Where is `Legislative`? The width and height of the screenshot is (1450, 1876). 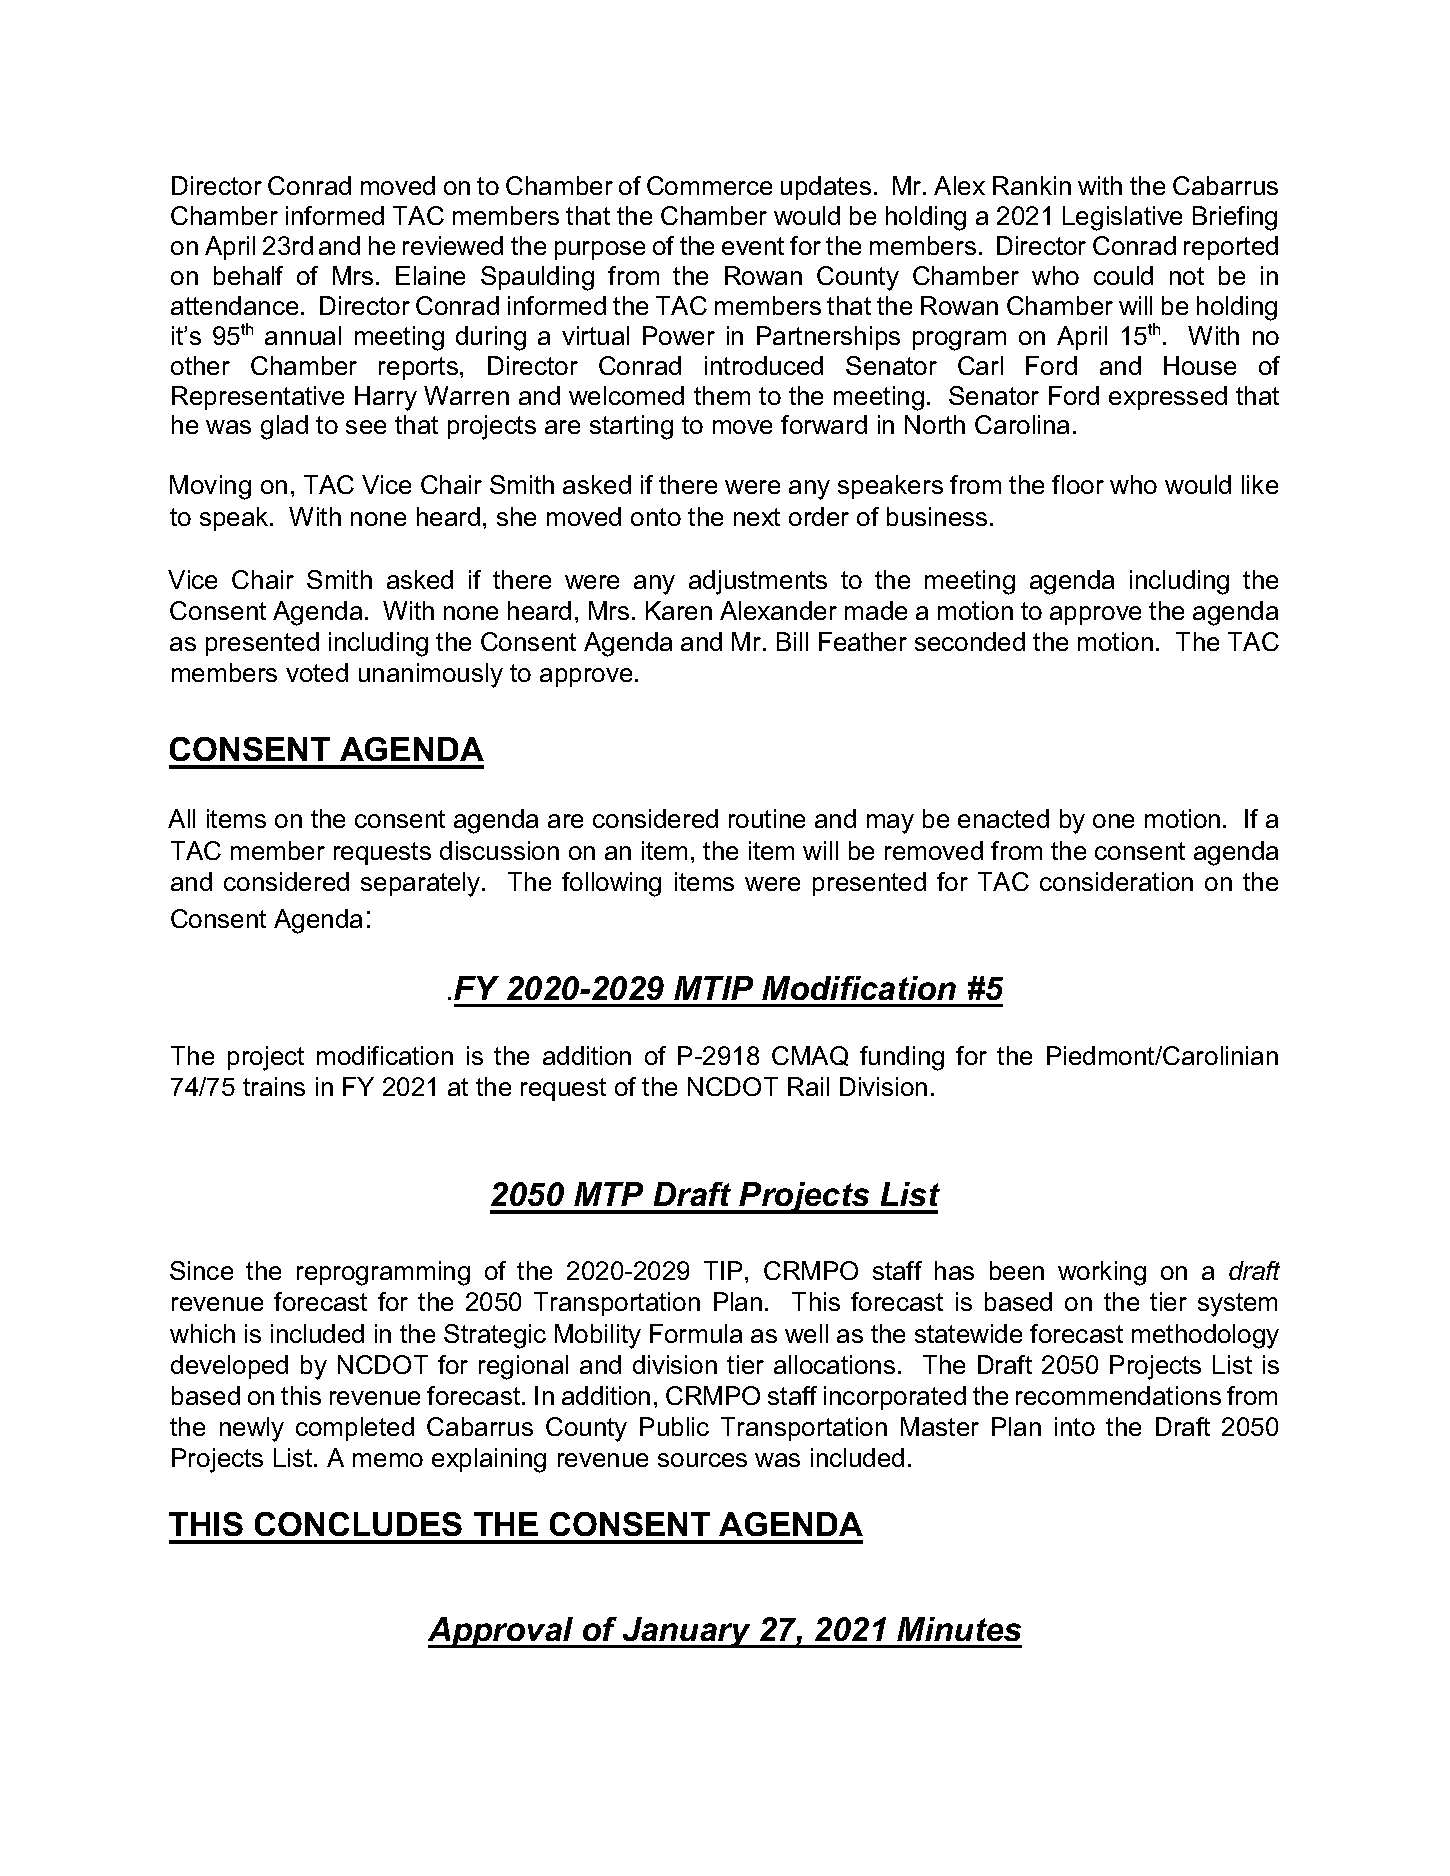 Legislative is located at coordinates (1122, 218).
